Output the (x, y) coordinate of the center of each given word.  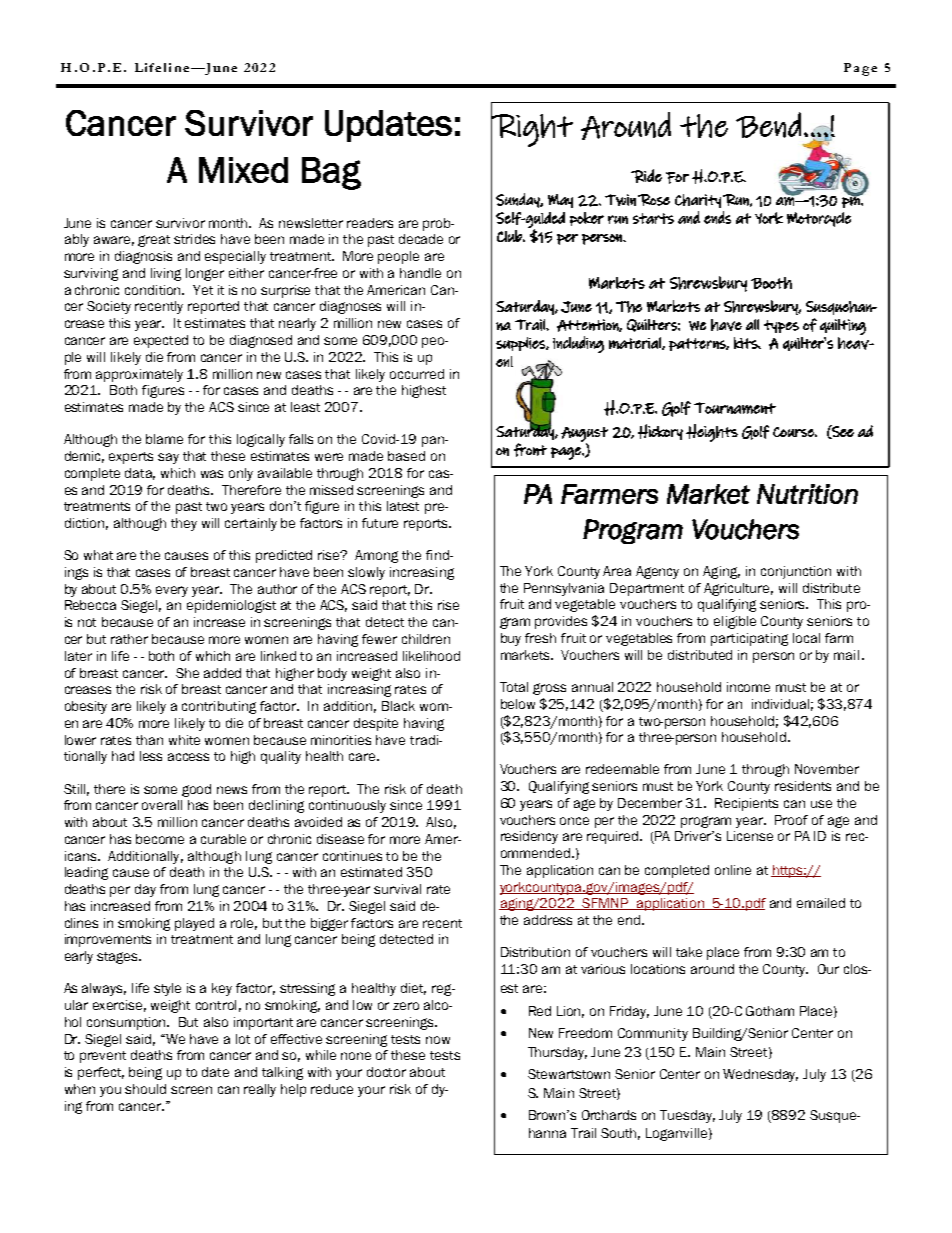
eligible (735, 622)
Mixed (243, 170)
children (426, 639)
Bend (768, 125)
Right (532, 130)
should (145, 1089)
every (172, 591)
